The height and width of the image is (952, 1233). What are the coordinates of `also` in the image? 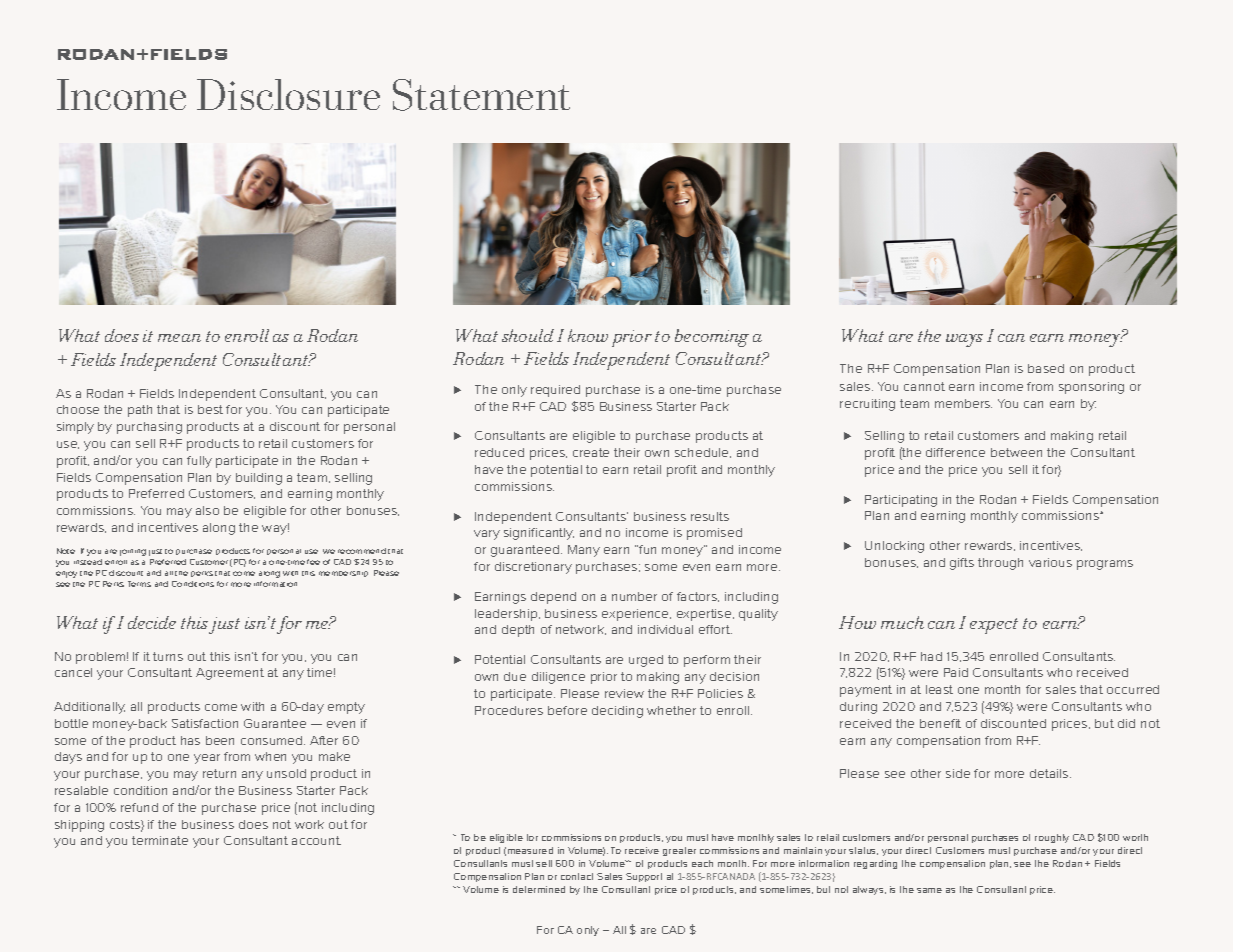 It's located at (207, 510).
